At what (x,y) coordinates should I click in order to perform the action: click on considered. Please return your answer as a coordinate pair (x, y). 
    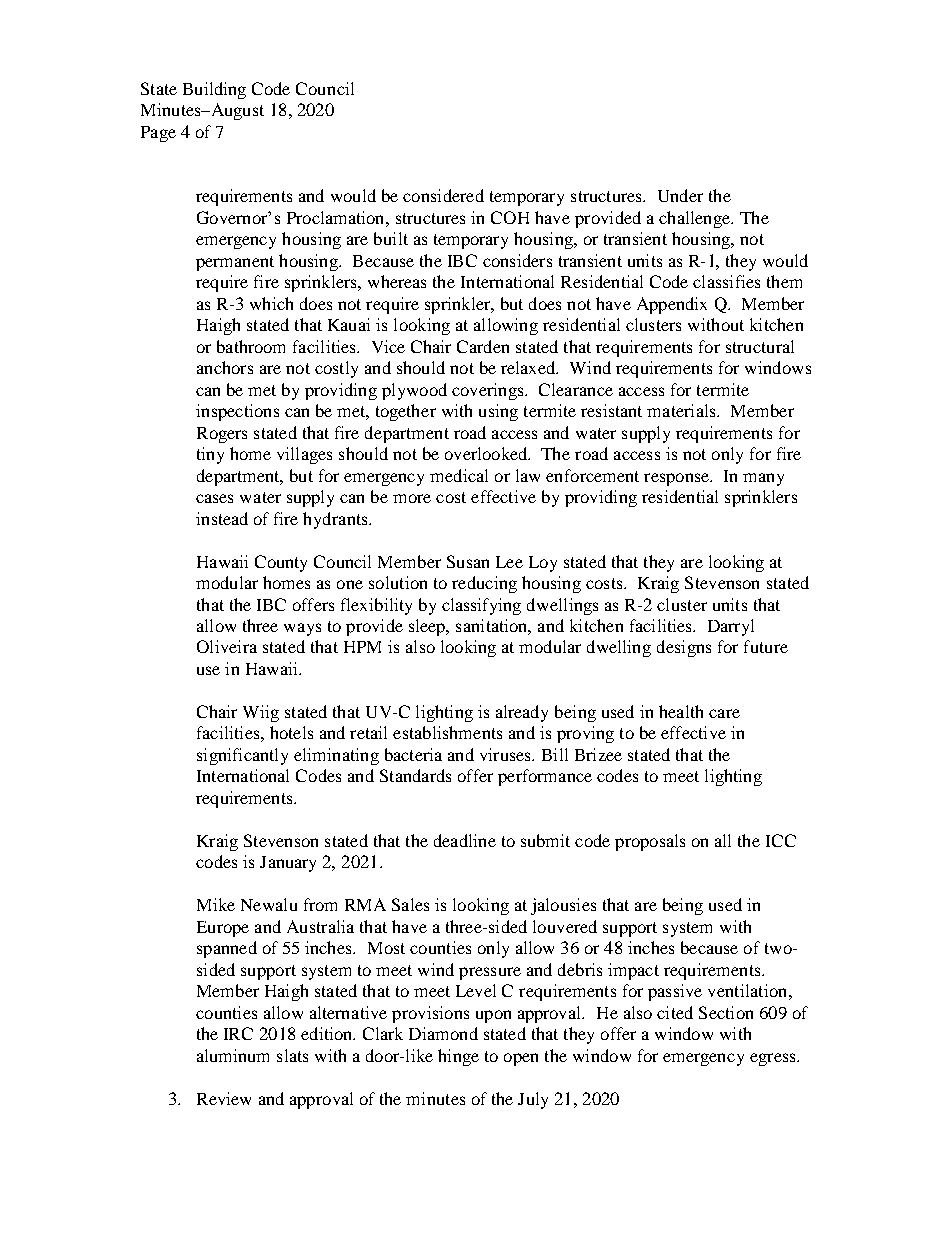
    Looking at the image, I should click on (443, 195).
